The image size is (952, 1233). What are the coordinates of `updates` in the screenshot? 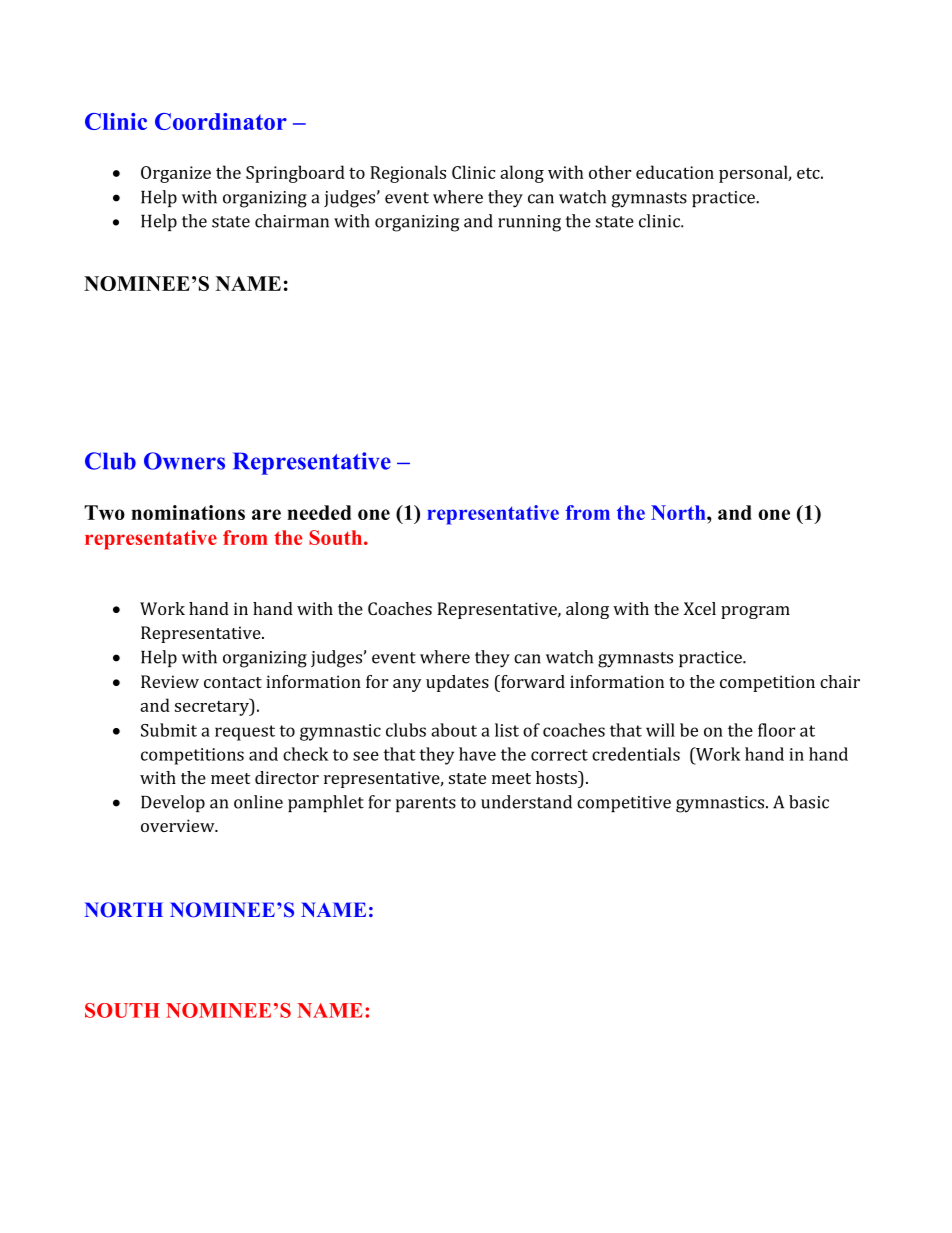 It's located at (457, 683).
